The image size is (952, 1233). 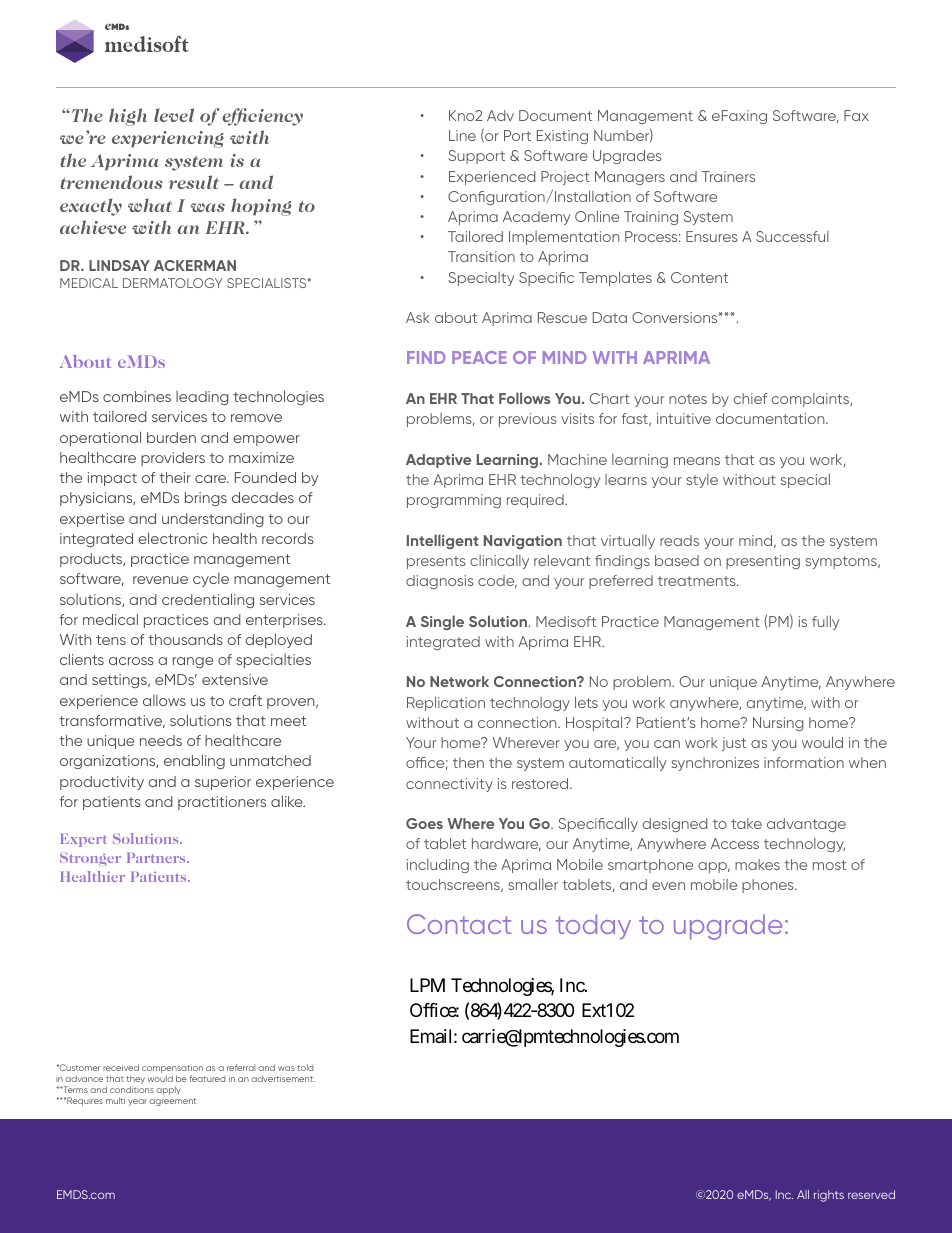 What do you see at coordinates (459, 924) in the screenshot?
I see `Contact` at bounding box center [459, 924].
